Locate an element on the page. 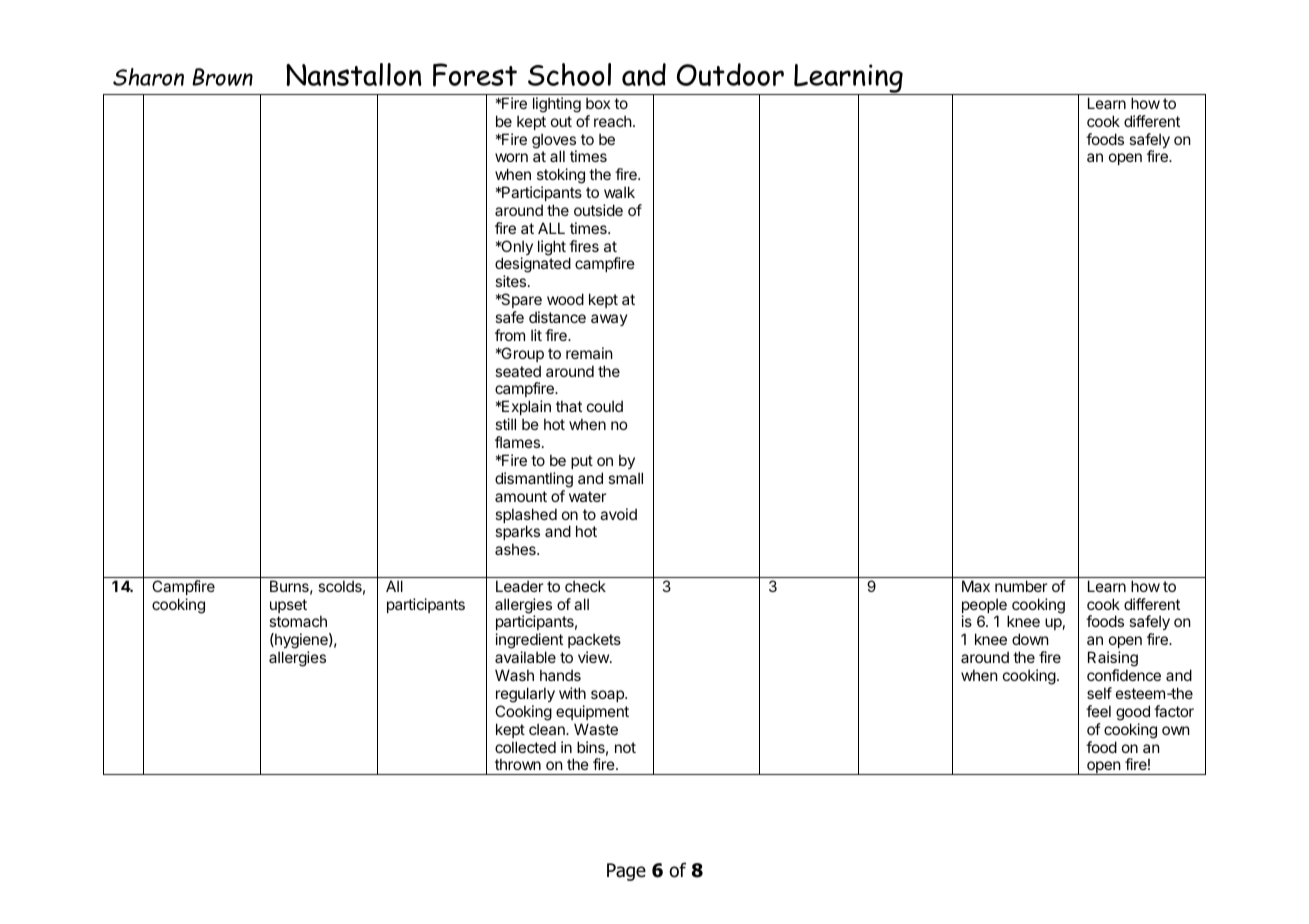  number is located at coordinates (1021, 586).
